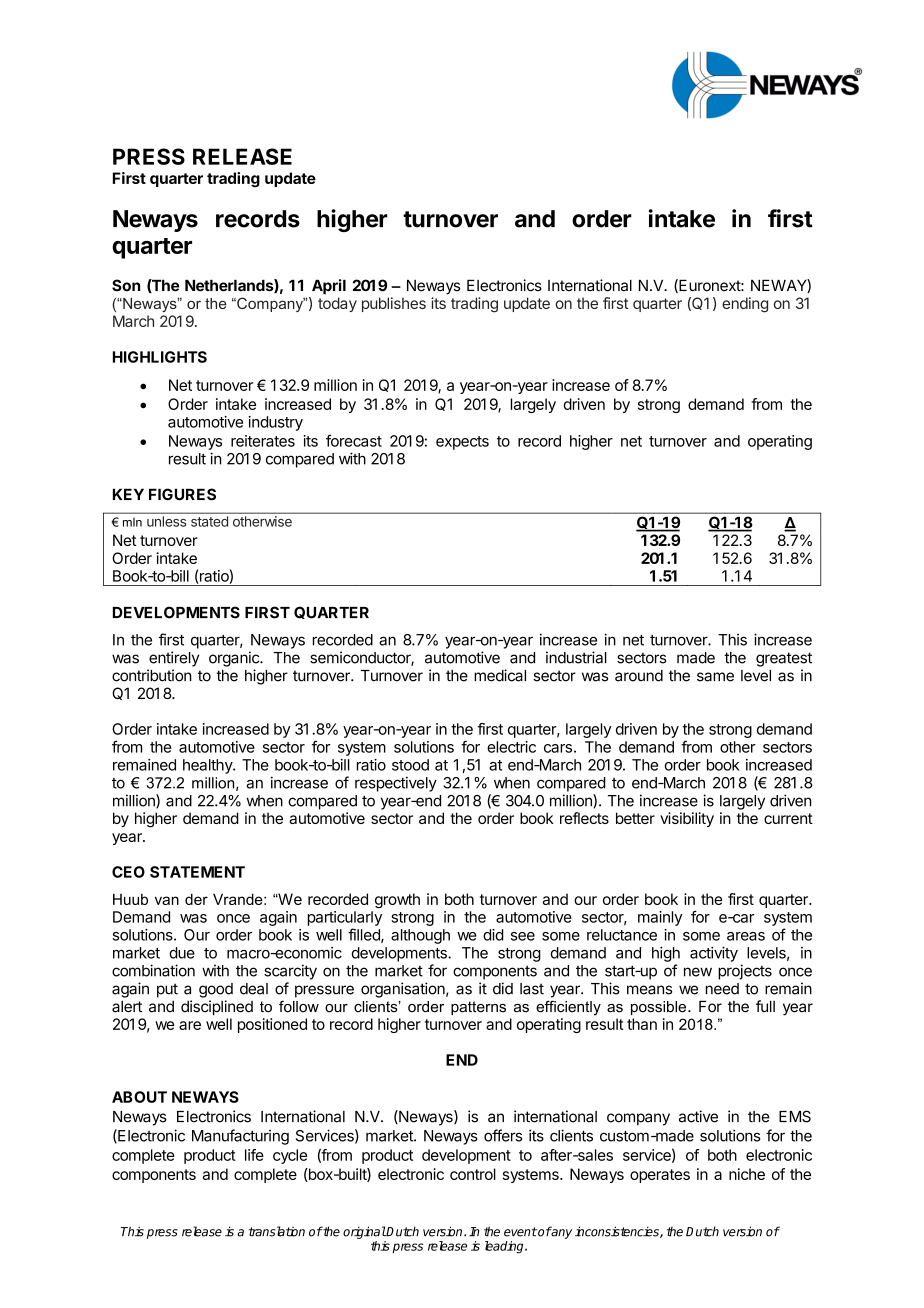  I want to click on medical, so click(500, 675).
